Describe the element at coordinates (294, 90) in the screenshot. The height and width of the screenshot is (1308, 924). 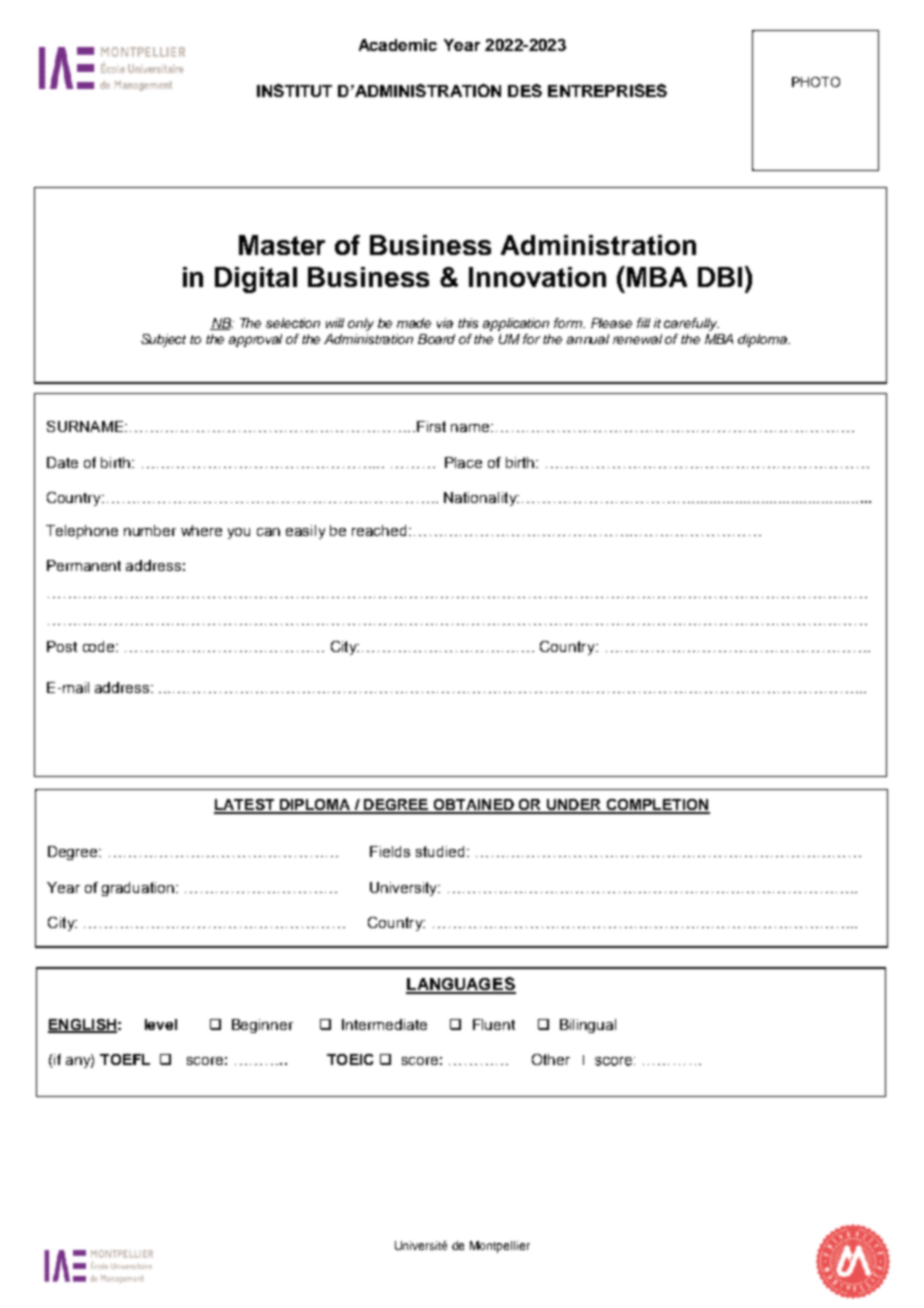
I see `INSTITUT` at that location.
